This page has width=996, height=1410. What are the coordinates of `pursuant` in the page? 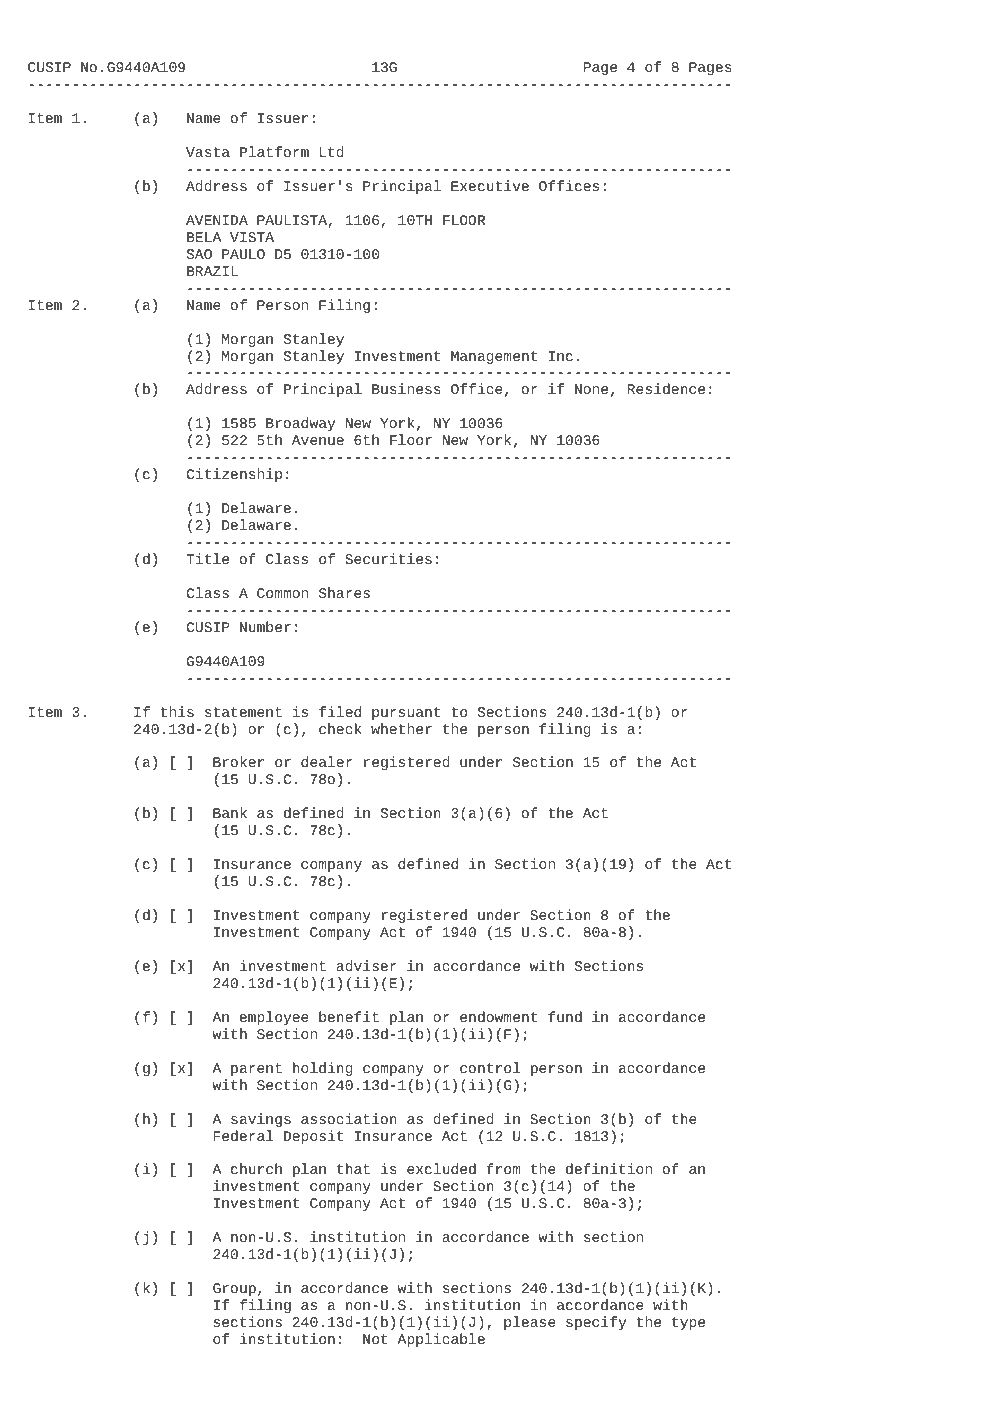 It's located at (406, 713).
